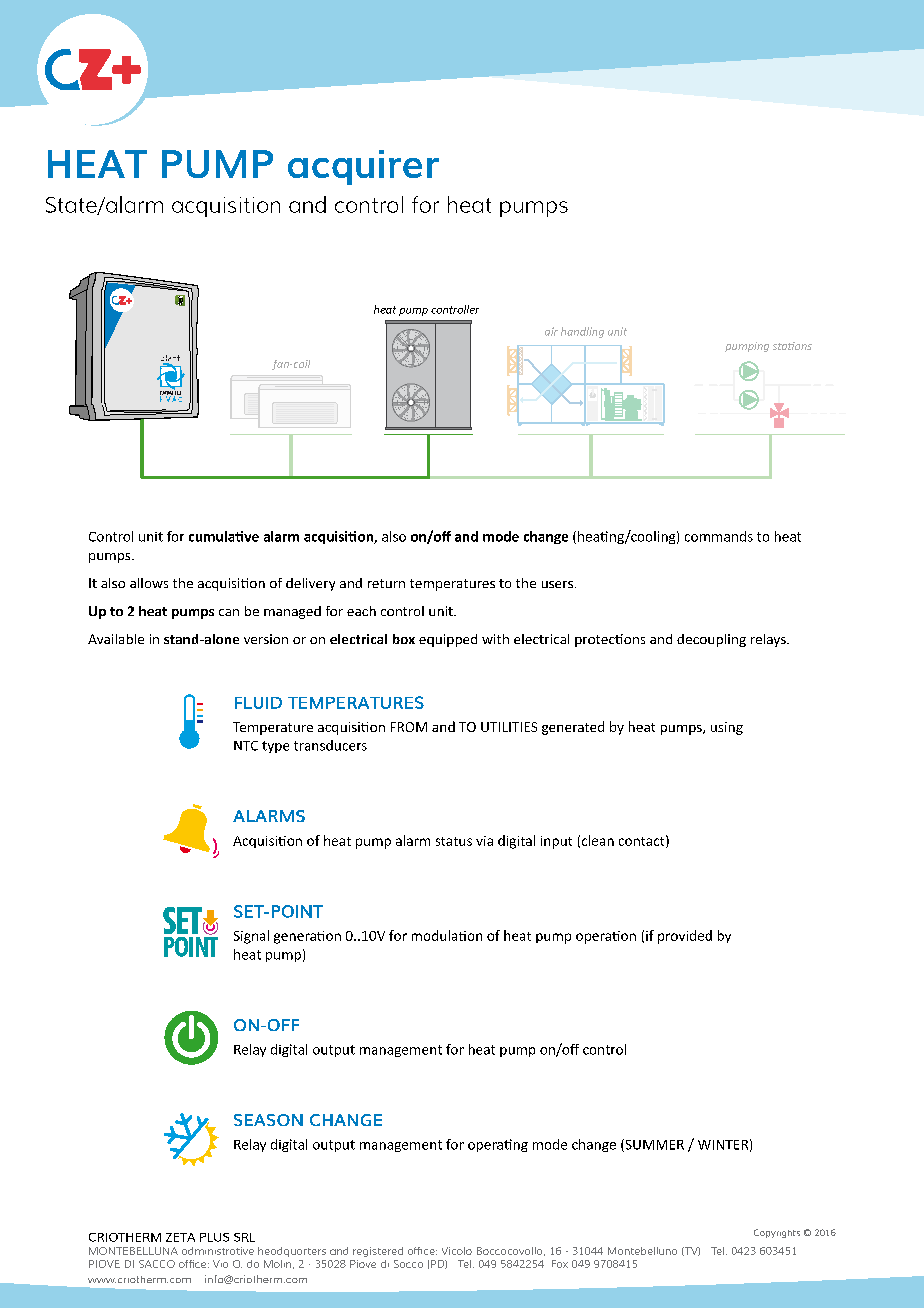 This screenshot has height=1308, width=924. What do you see at coordinates (777, 1233) in the screenshot?
I see `Copyrights` at bounding box center [777, 1233].
